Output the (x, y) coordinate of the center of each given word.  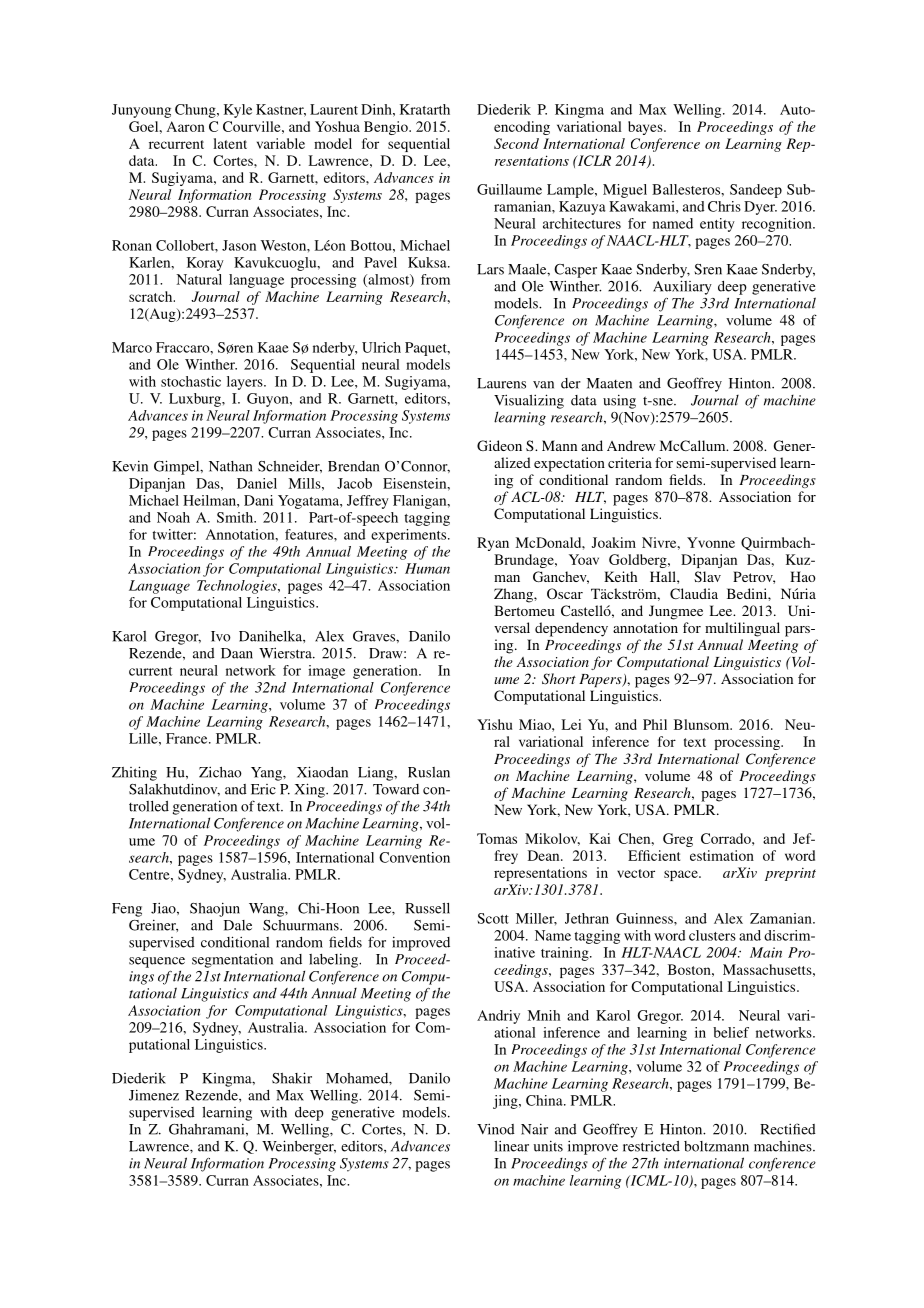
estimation (722, 855)
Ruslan (429, 772)
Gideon (499, 445)
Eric (263, 789)
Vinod (496, 1129)
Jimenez (154, 1095)
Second (516, 143)
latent (230, 143)
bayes (646, 128)
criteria (630, 462)
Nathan (230, 466)
